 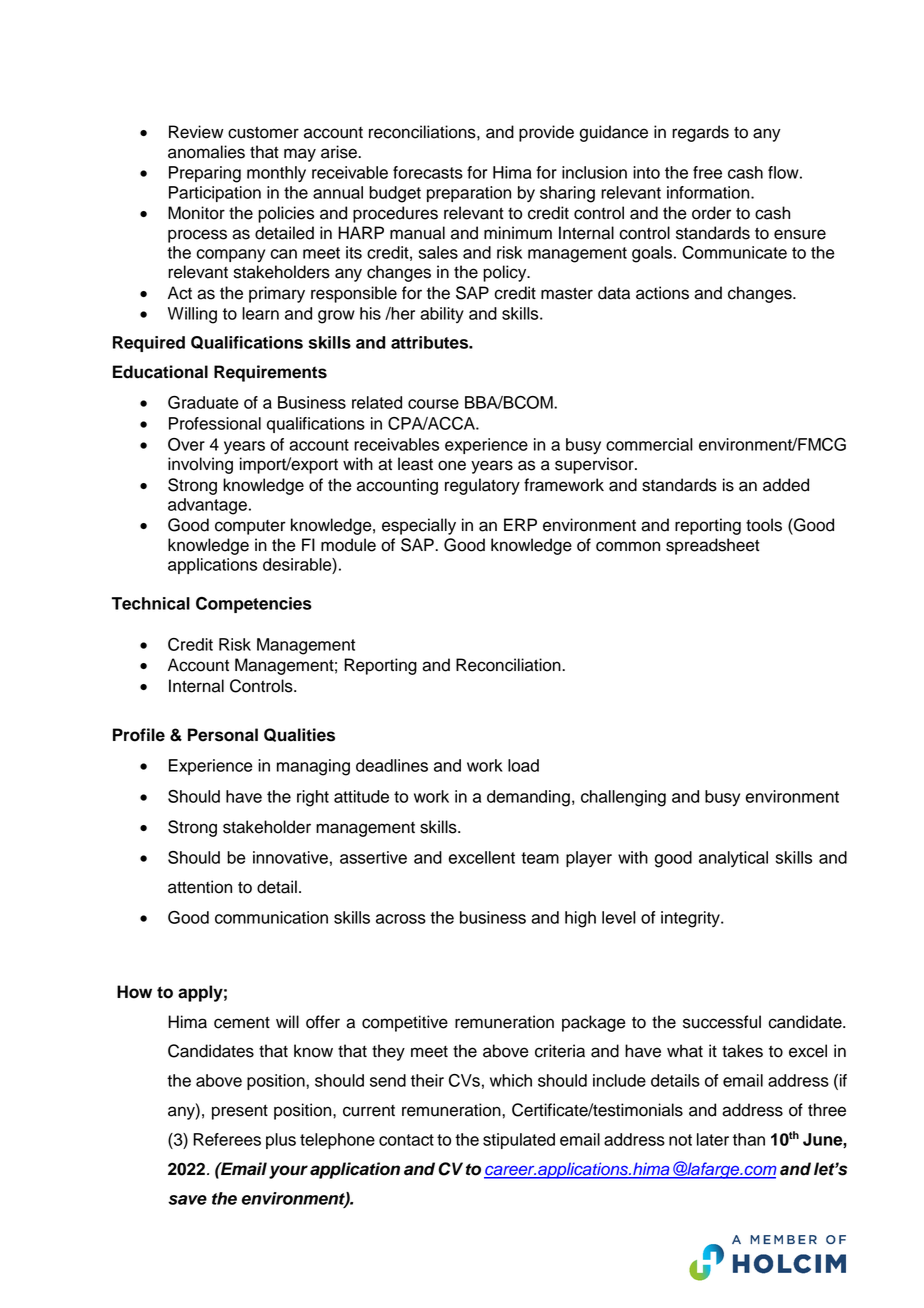 What do you see at coordinates (733, 859) in the screenshot?
I see `analytical` at bounding box center [733, 859].
